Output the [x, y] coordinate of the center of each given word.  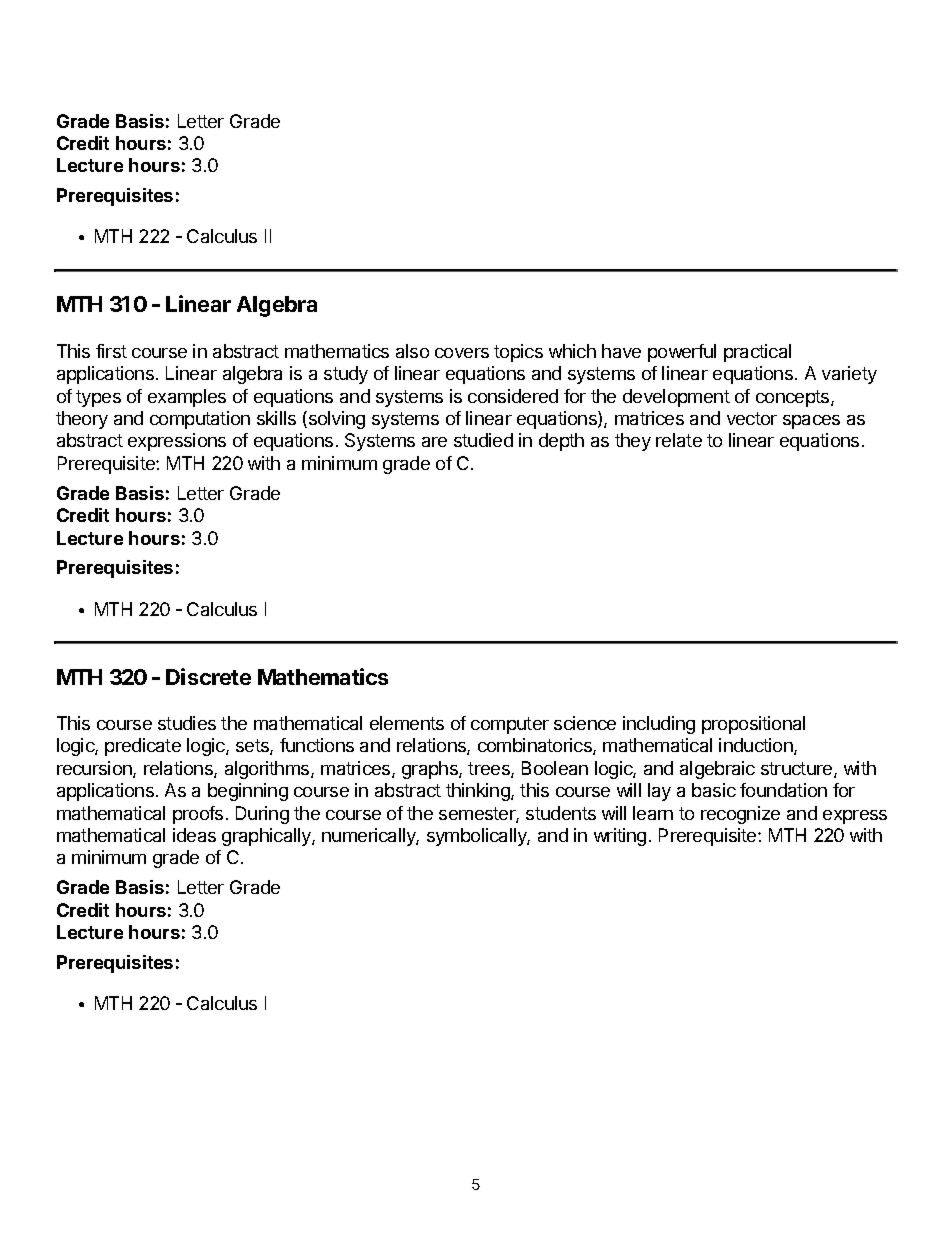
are [434, 442]
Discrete [208, 676]
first [111, 351]
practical [757, 353]
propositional [753, 725]
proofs [198, 815]
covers [462, 353]
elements [407, 723]
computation [200, 420]
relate [679, 440]
